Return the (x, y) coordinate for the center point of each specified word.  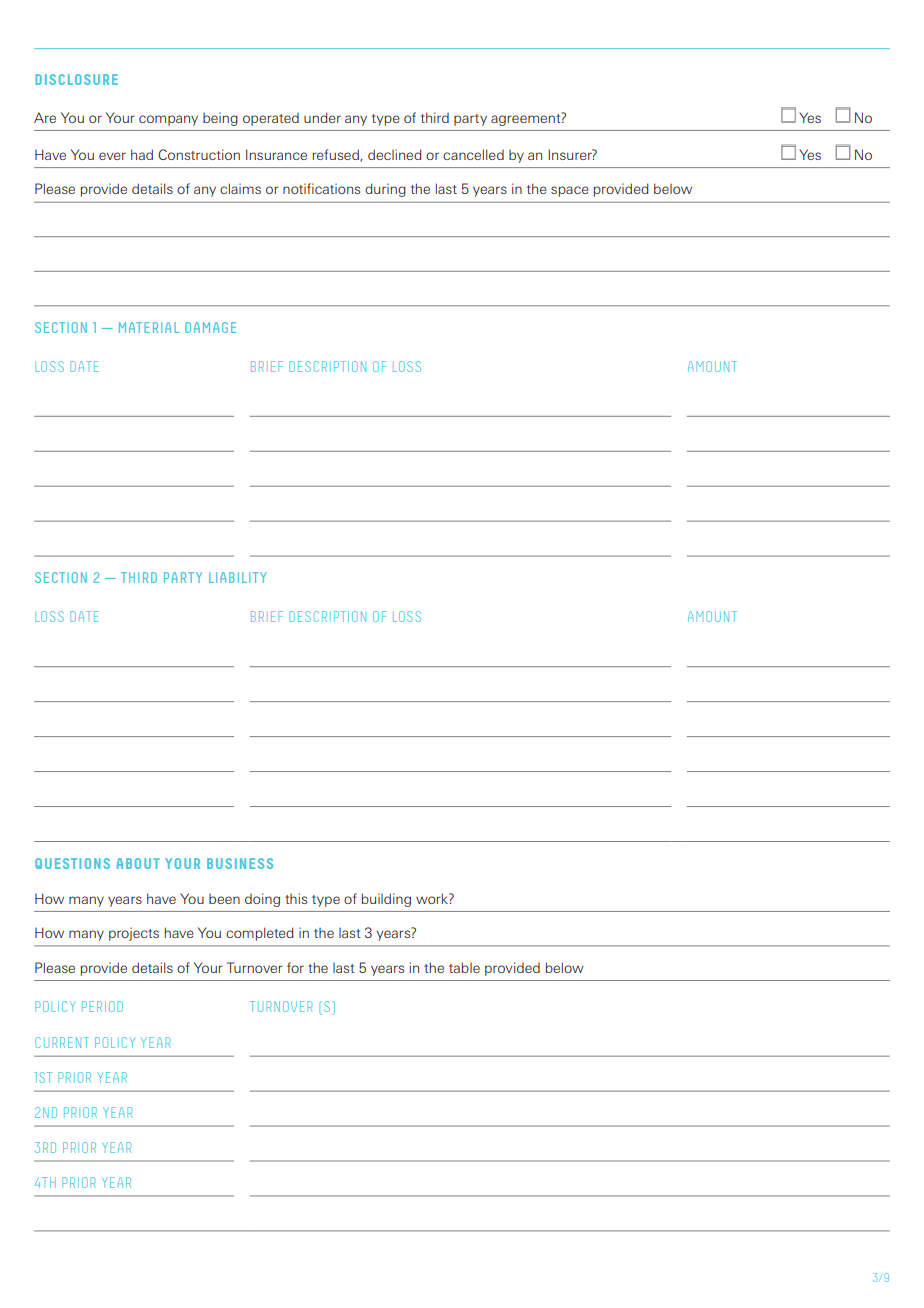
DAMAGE (211, 327)
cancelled (473, 154)
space (570, 191)
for (295, 967)
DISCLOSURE (76, 79)
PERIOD (102, 1006)
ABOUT (138, 863)
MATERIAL (149, 327)
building (386, 900)
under (322, 117)
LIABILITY (238, 577)
